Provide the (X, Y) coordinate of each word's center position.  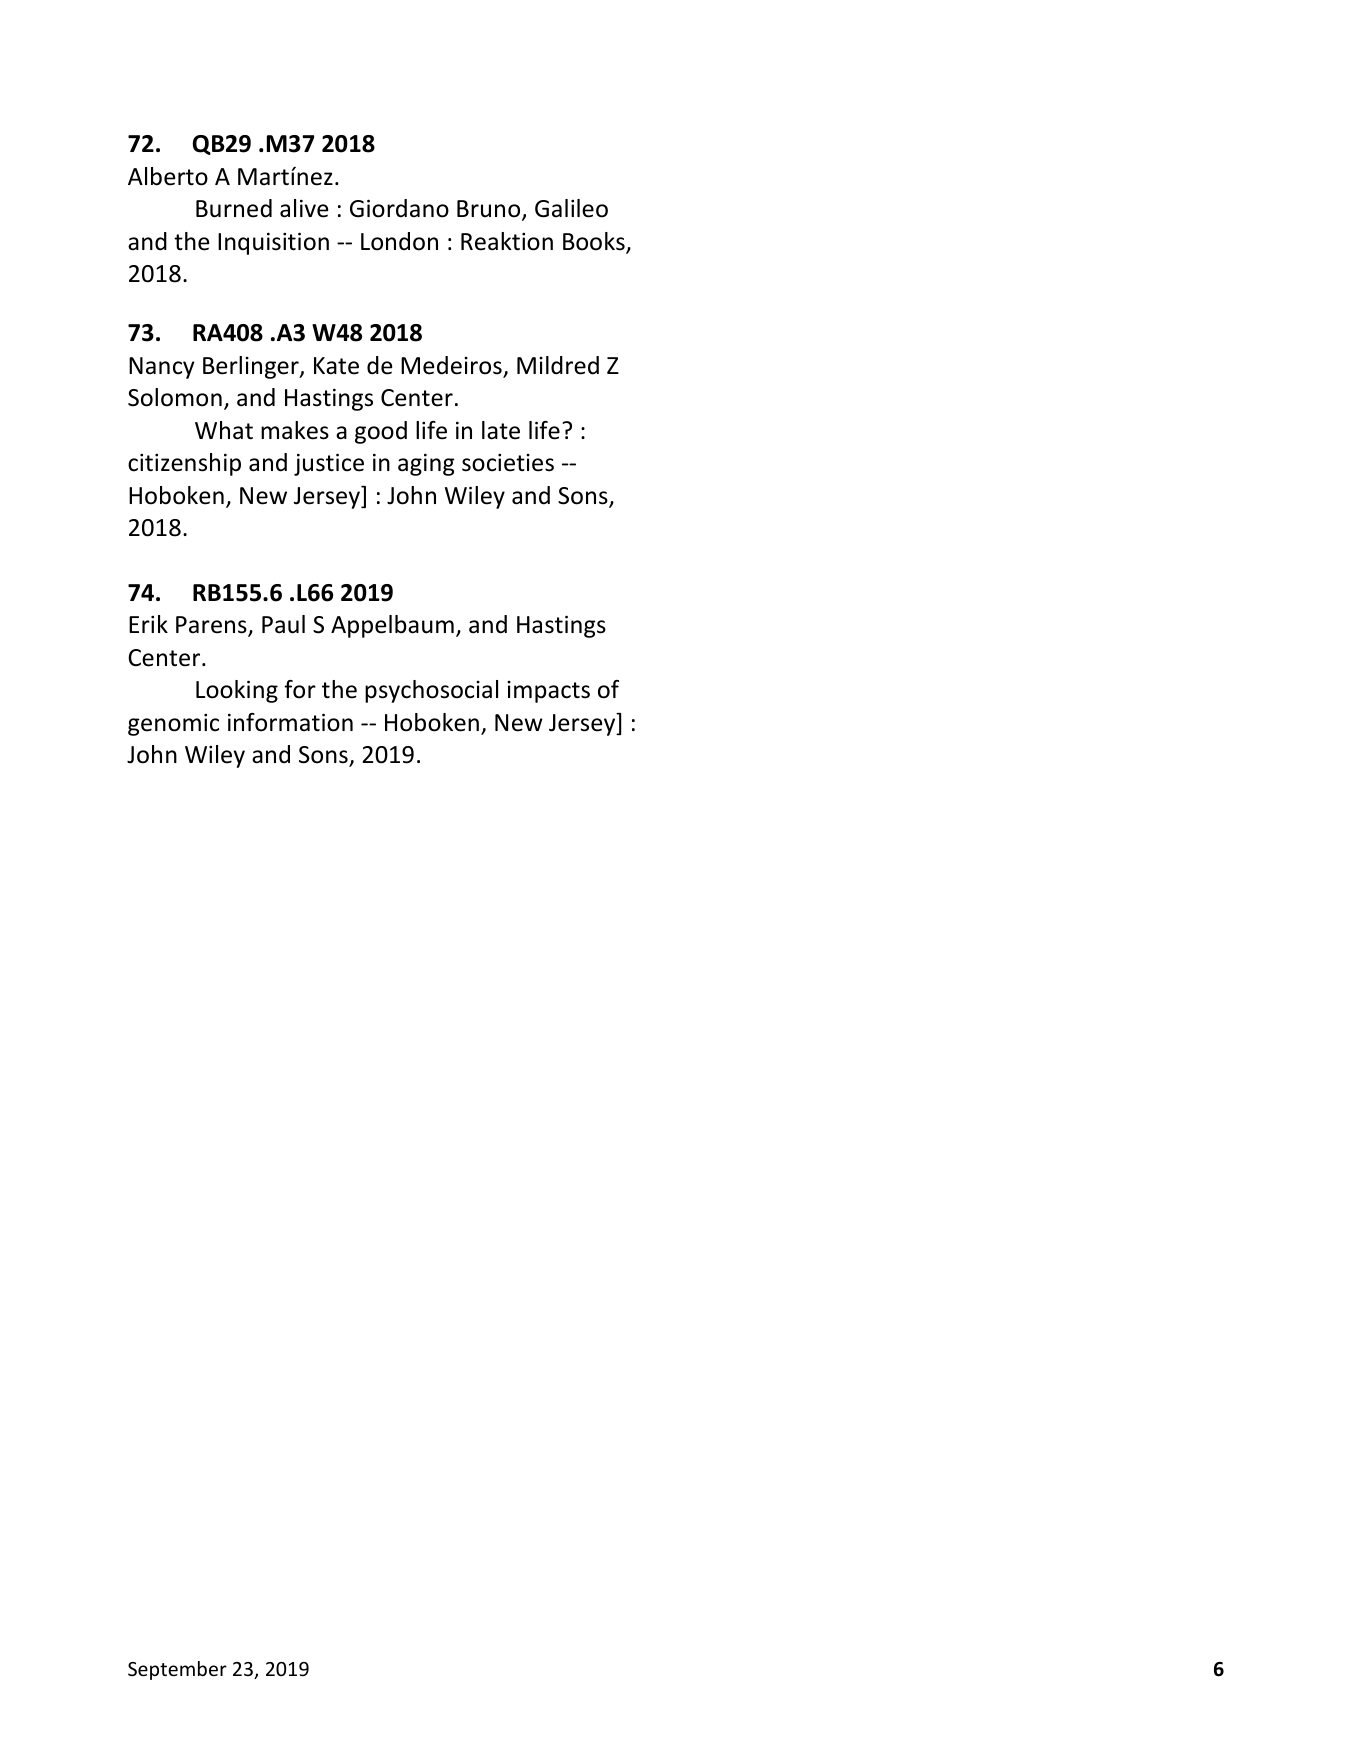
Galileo (571, 208)
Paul (283, 624)
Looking (237, 691)
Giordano (399, 208)
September (177, 1670)
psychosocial (431, 691)
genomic (173, 725)
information (290, 722)
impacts (548, 692)
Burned (234, 208)
